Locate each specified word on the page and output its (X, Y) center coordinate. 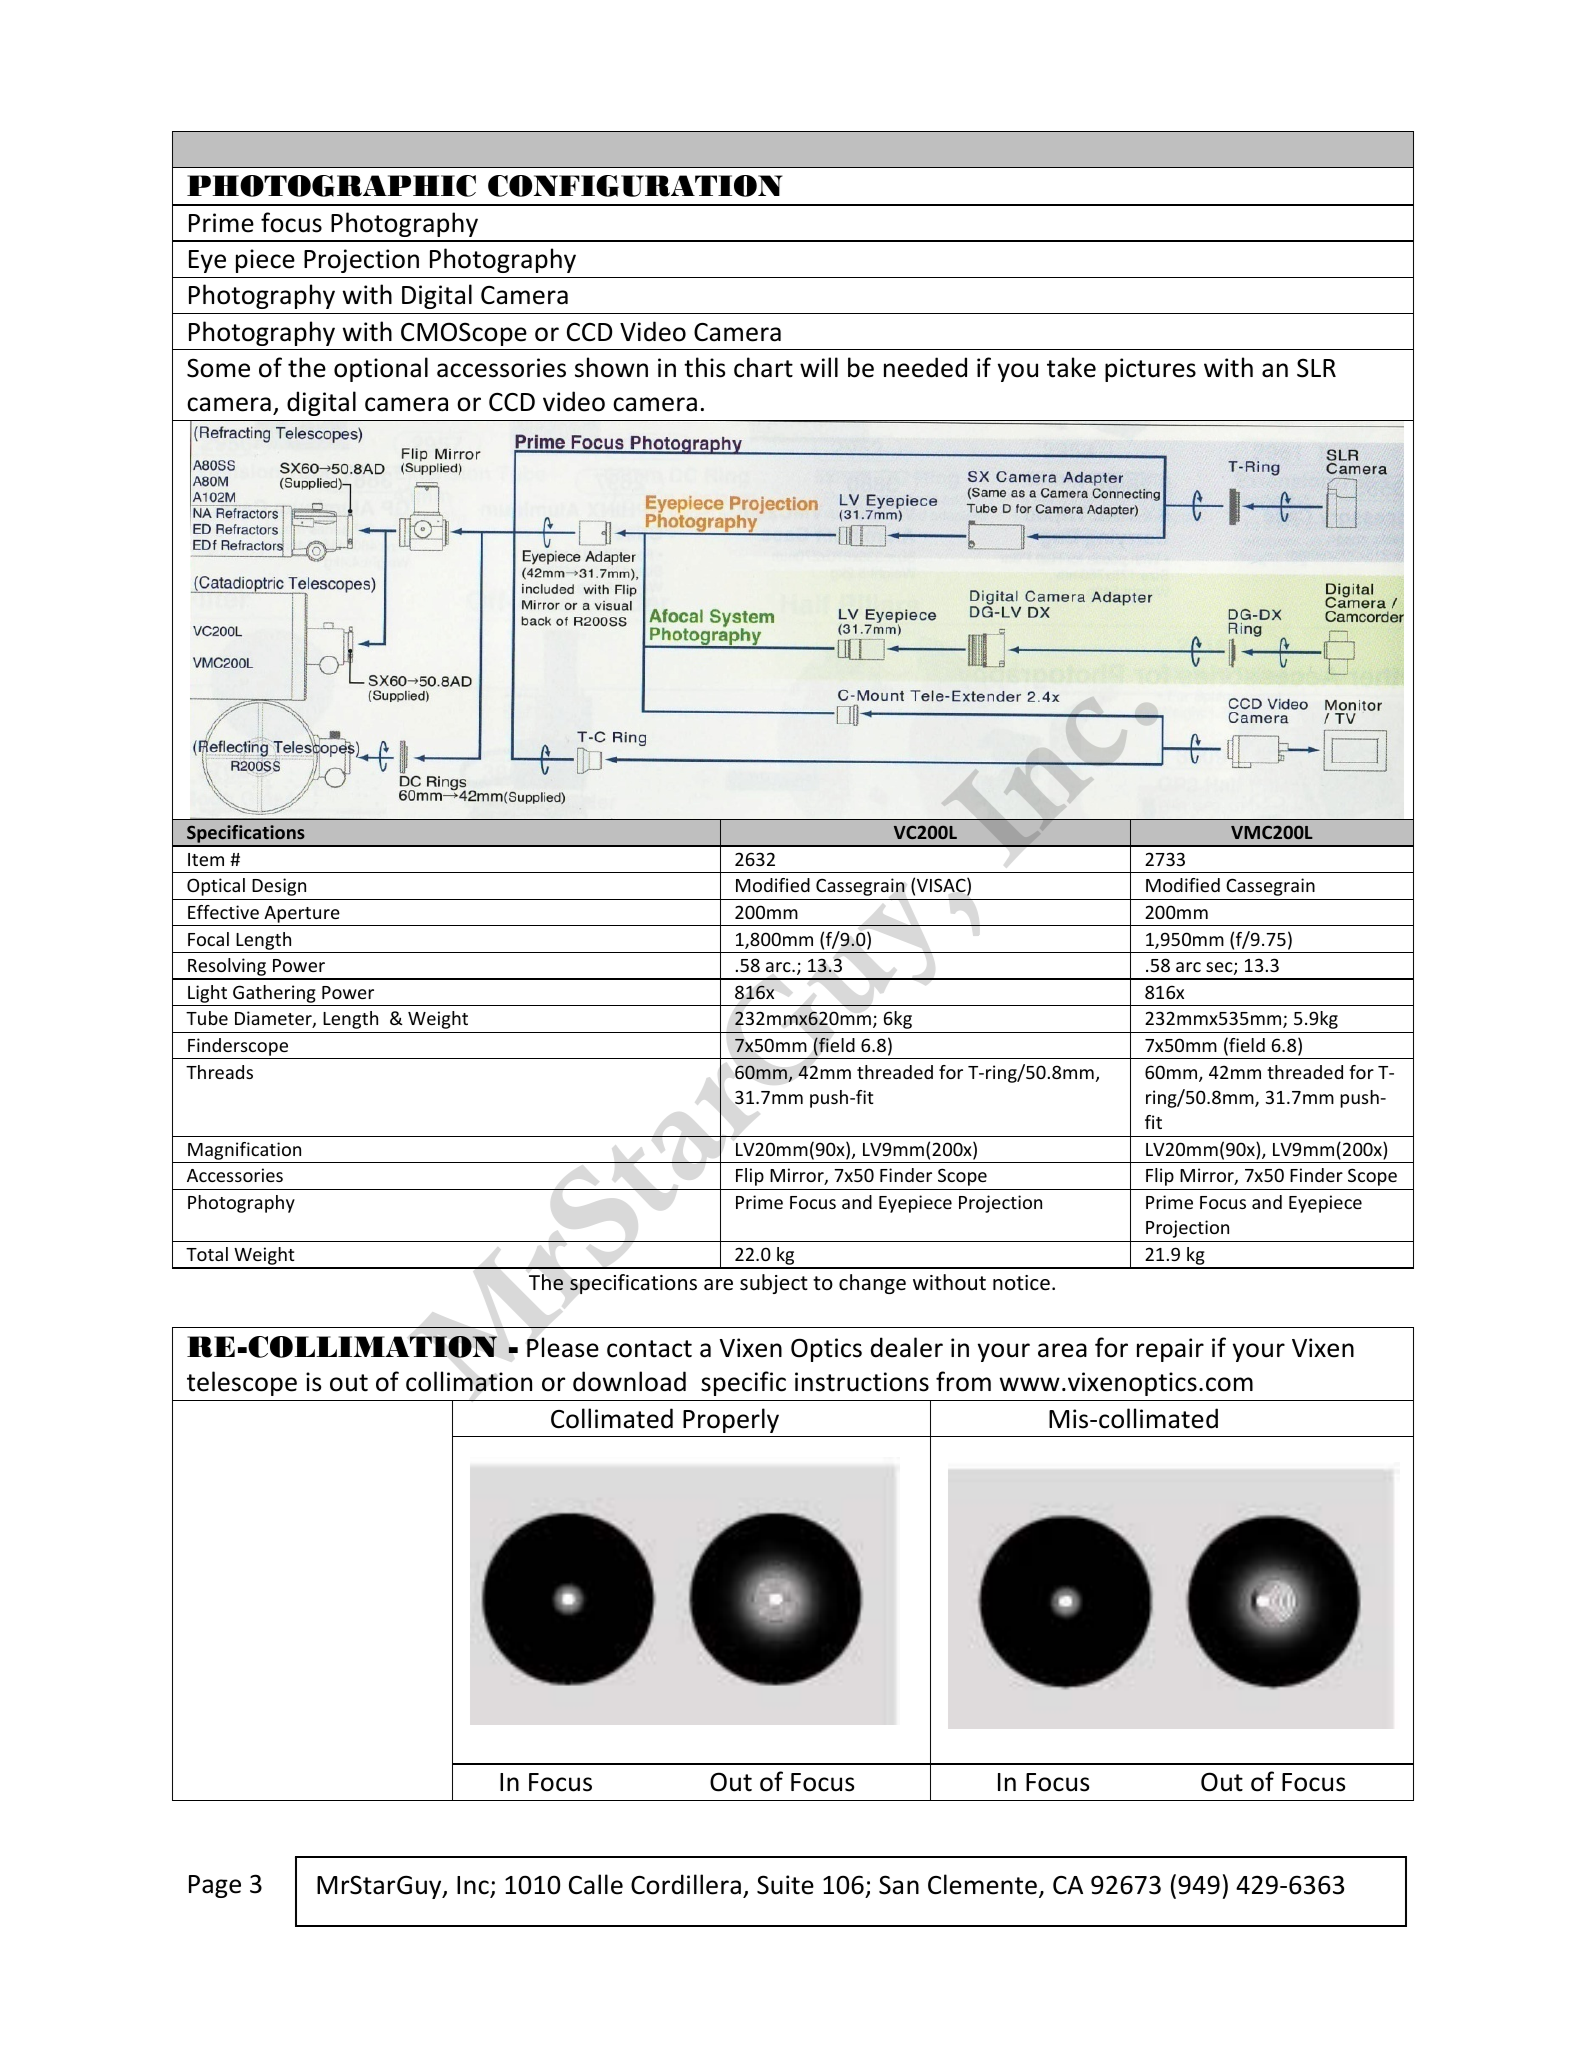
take (1071, 367)
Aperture (302, 916)
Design (279, 887)
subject (774, 1284)
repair (1170, 1350)
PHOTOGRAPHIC (331, 186)
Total (207, 1254)
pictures (1150, 370)
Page (215, 1886)
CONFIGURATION (635, 186)
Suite (785, 1885)
